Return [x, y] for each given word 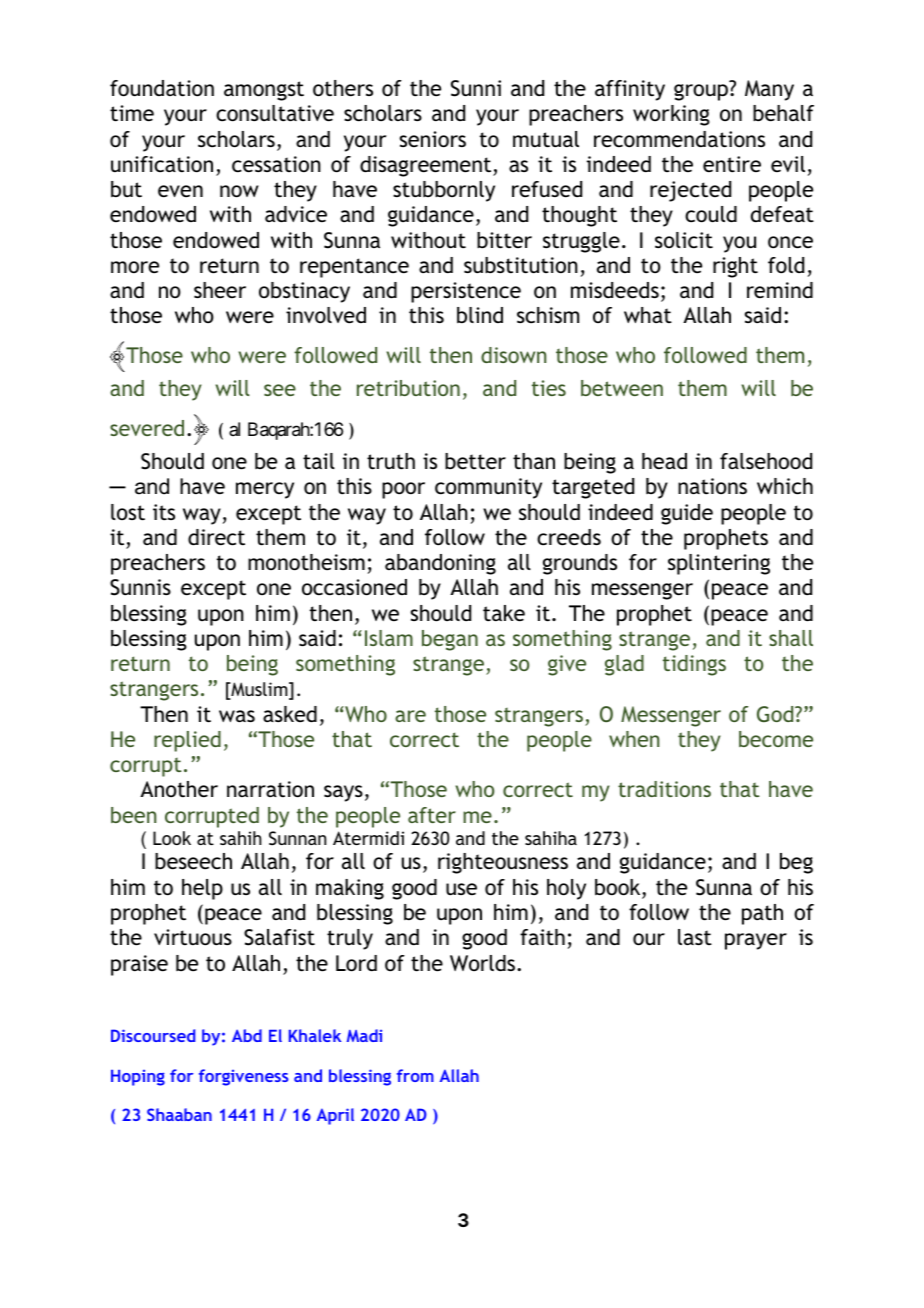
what [648, 315]
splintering [719, 564]
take [504, 613]
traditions [664, 789]
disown [513, 355]
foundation [162, 88]
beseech [193, 861]
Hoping [138, 1078]
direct [216, 537]
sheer [220, 290]
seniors [433, 139]
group [701, 92]
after [432, 815]
